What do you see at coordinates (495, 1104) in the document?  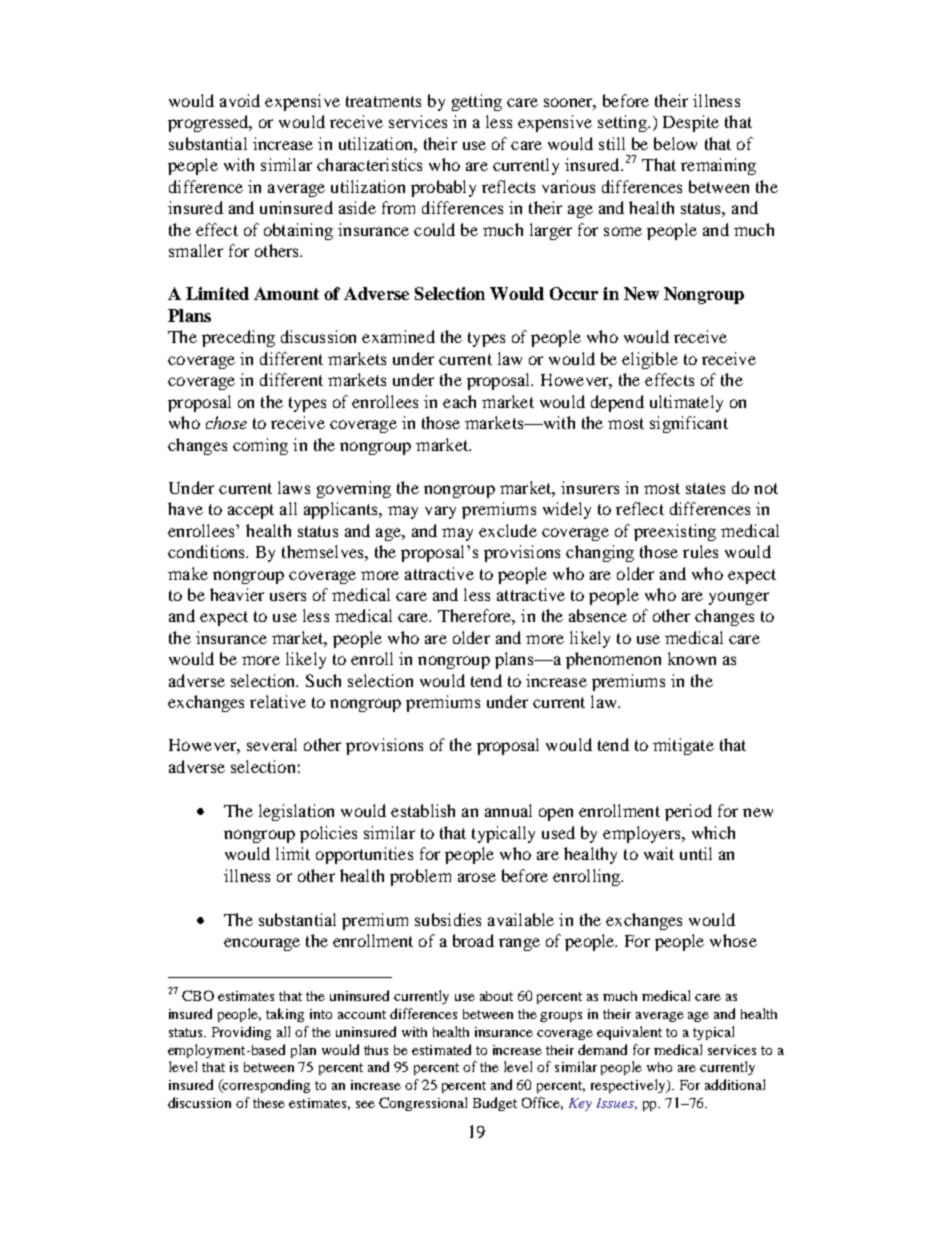 I see `Budget` at bounding box center [495, 1104].
